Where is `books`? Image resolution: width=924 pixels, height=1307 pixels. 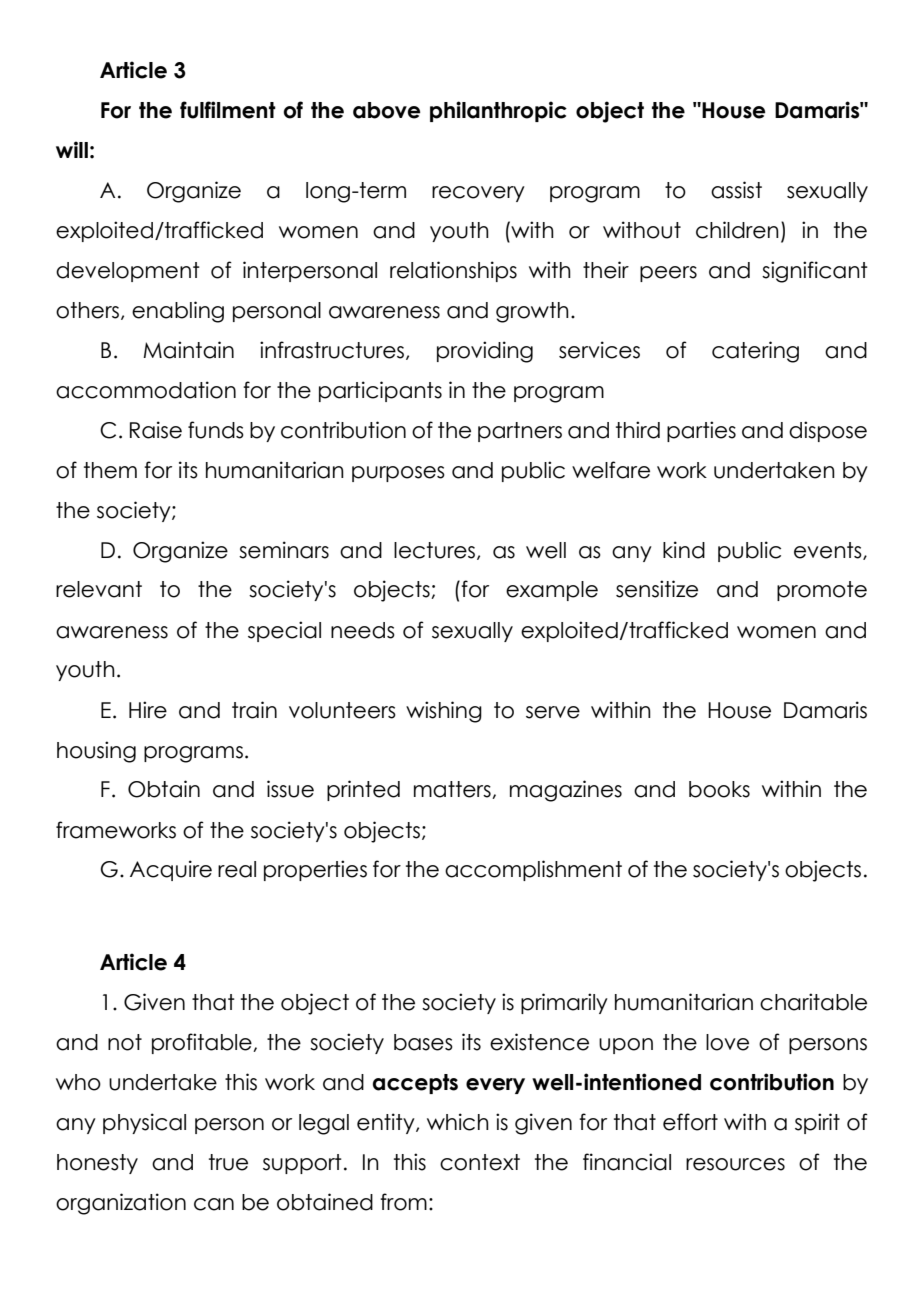 books is located at coordinates (719, 789).
